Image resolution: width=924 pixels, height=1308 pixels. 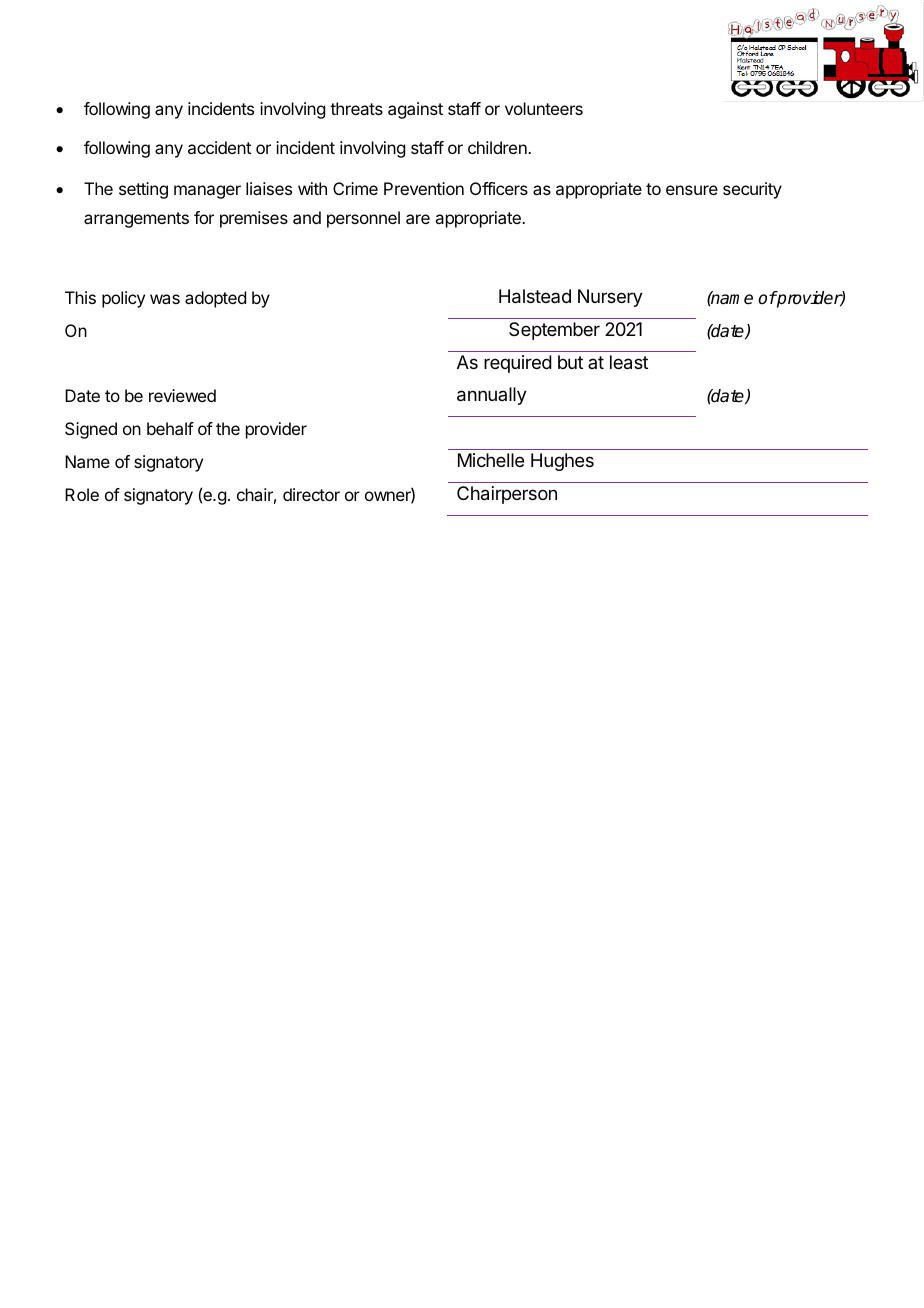 What do you see at coordinates (692, 190) in the screenshot?
I see `ensure` at bounding box center [692, 190].
